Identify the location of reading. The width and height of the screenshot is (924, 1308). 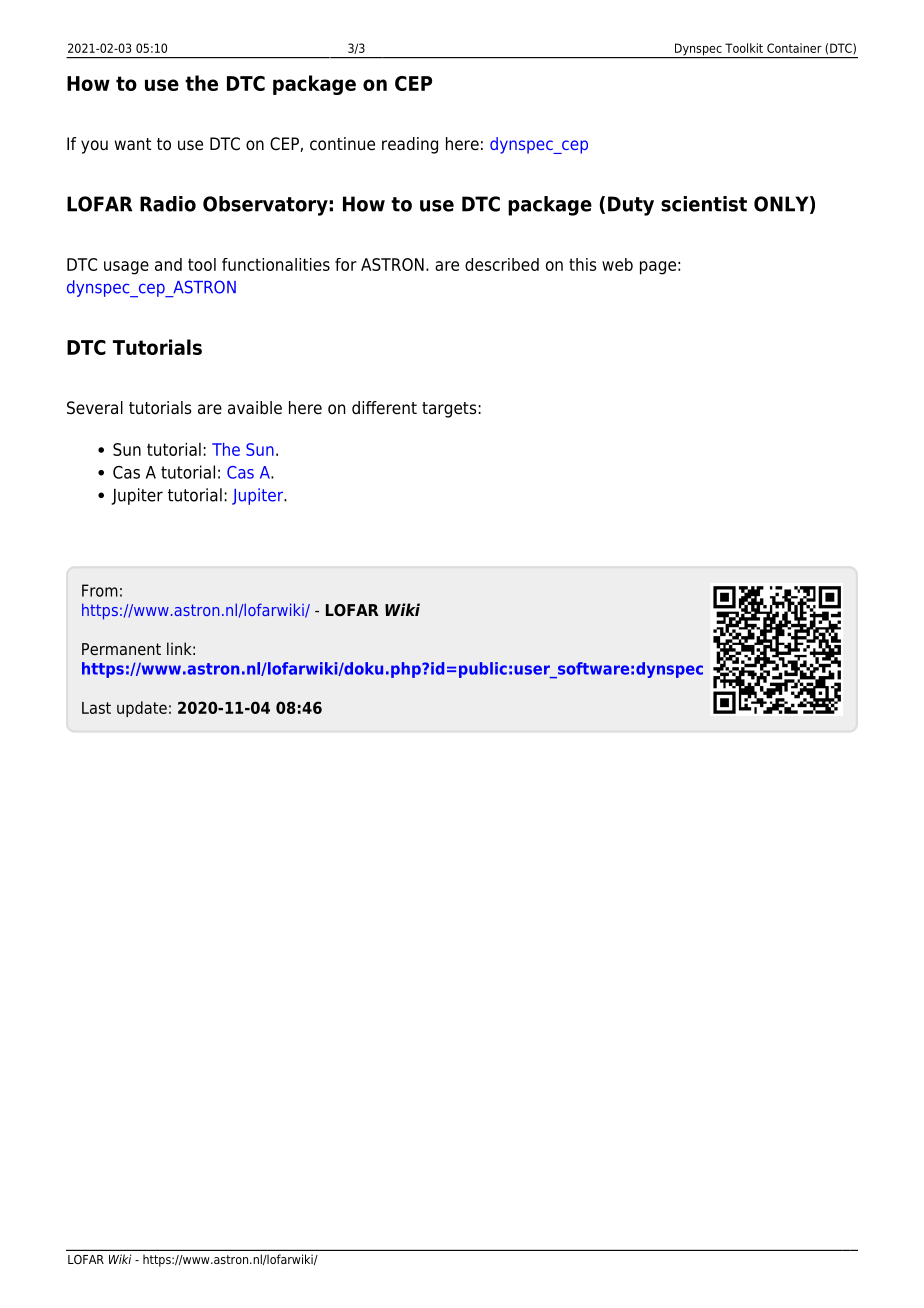
(410, 145).
